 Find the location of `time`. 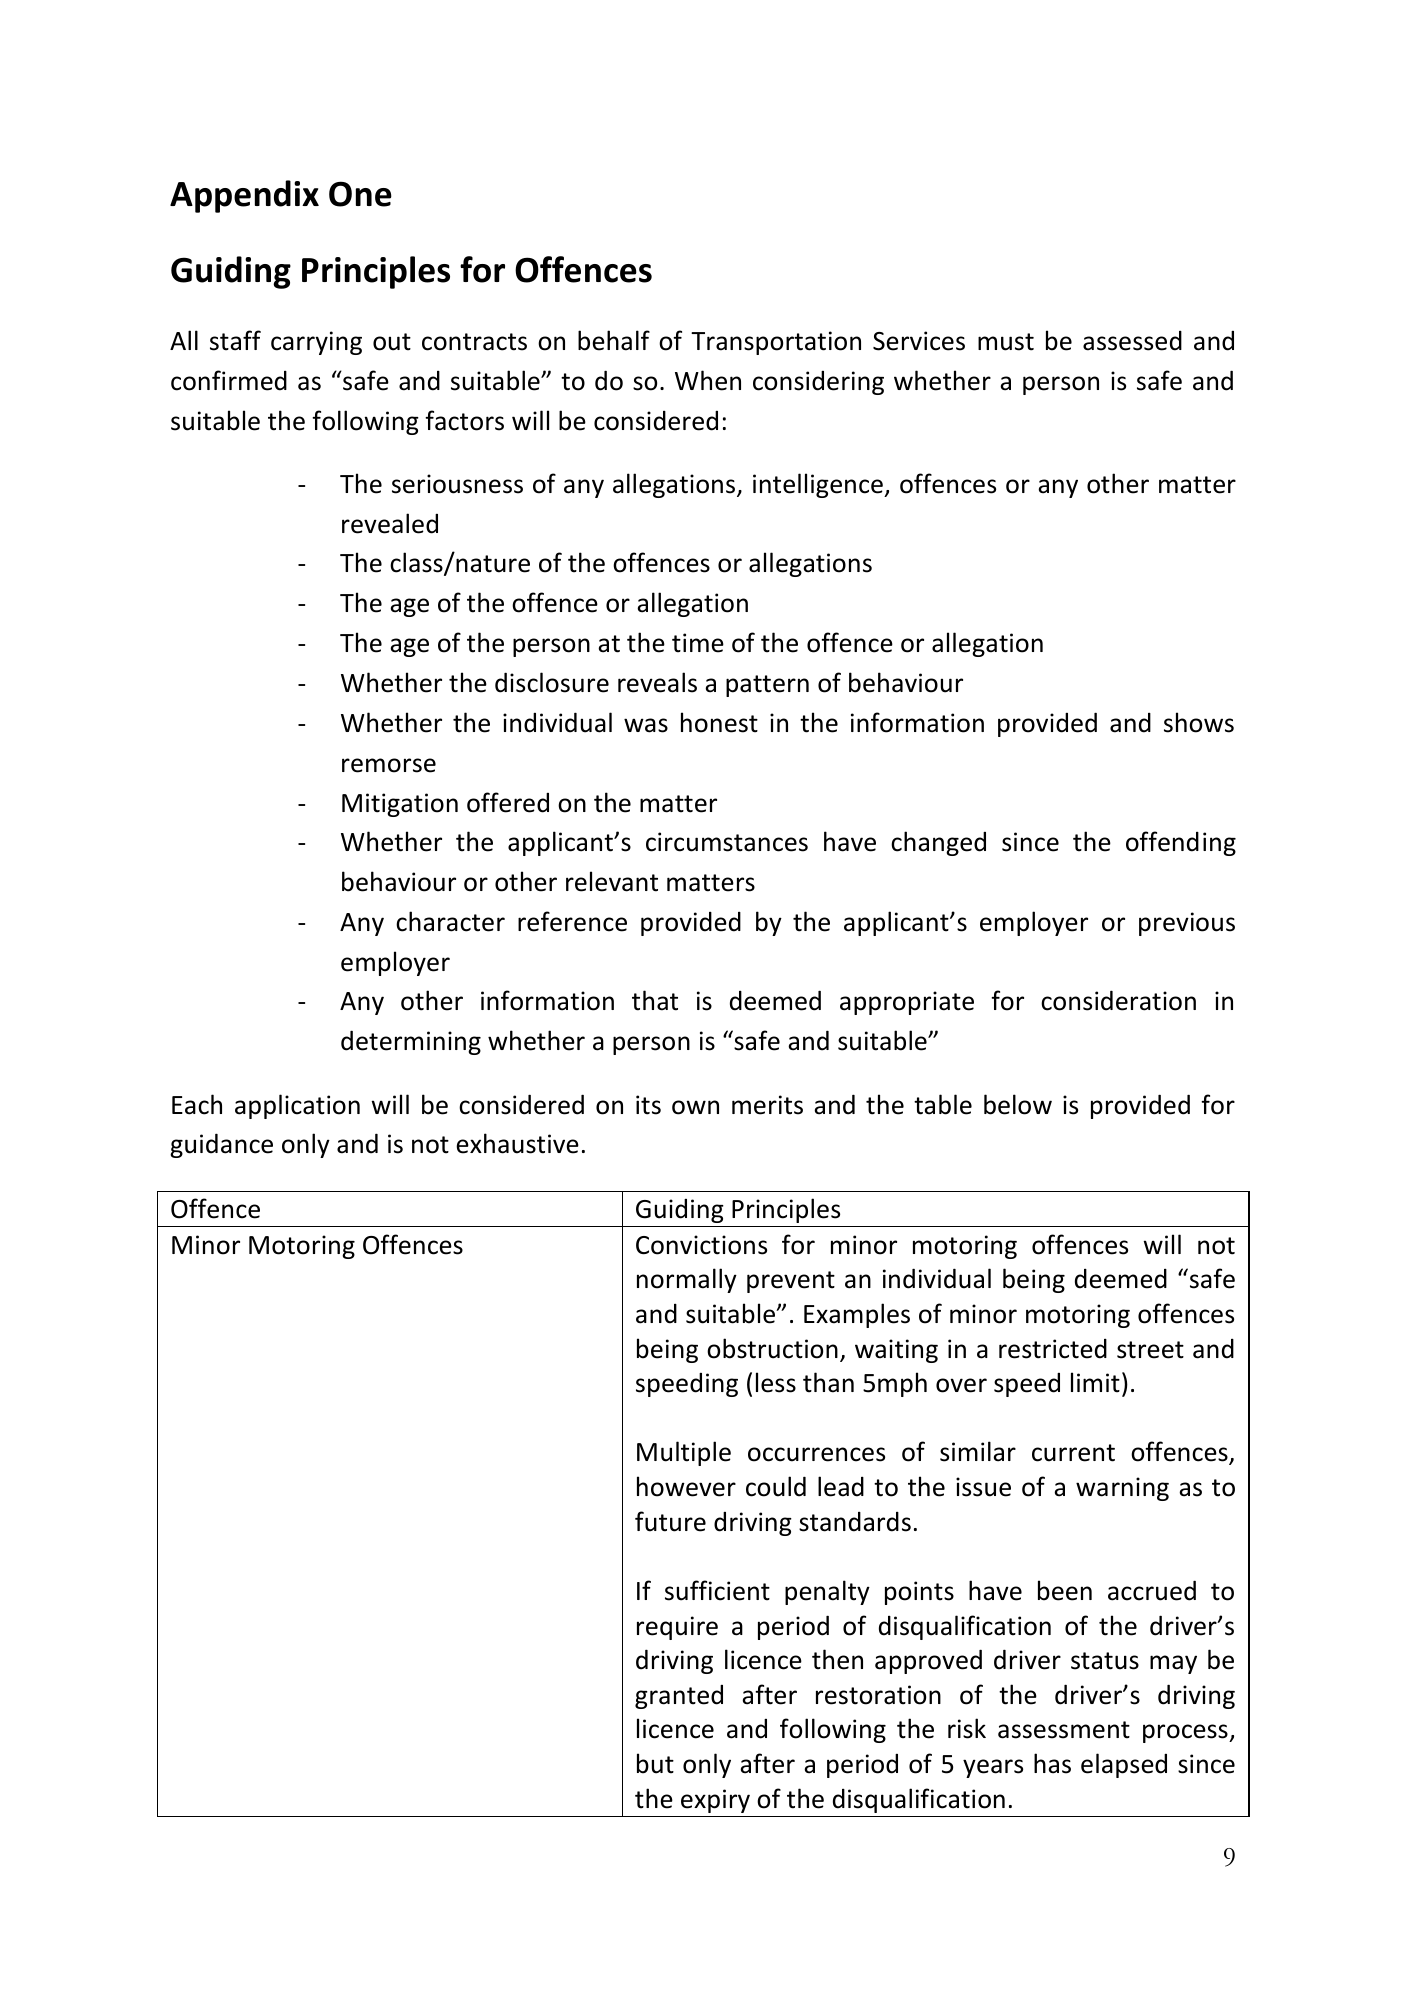

time is located at coordinates (698, 643).
